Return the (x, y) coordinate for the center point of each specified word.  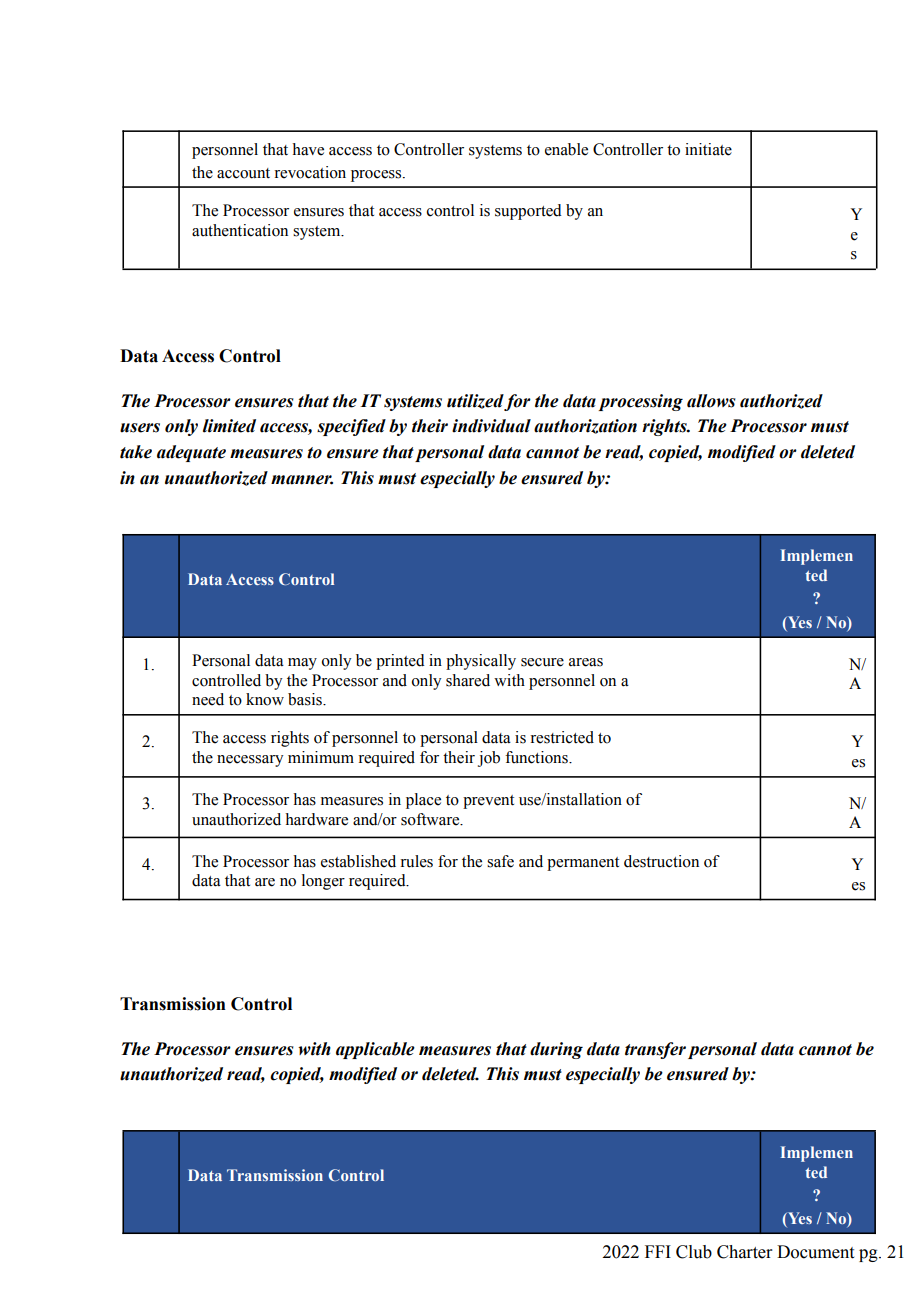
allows (711, 401)
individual (491, 426)
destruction (661, 861)
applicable (375, 1050)
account (243, 173)
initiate (708, 149)
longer (323, 882)
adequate (191, 453)
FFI (658, 1251)
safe (500, 861)
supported (528, 212)
